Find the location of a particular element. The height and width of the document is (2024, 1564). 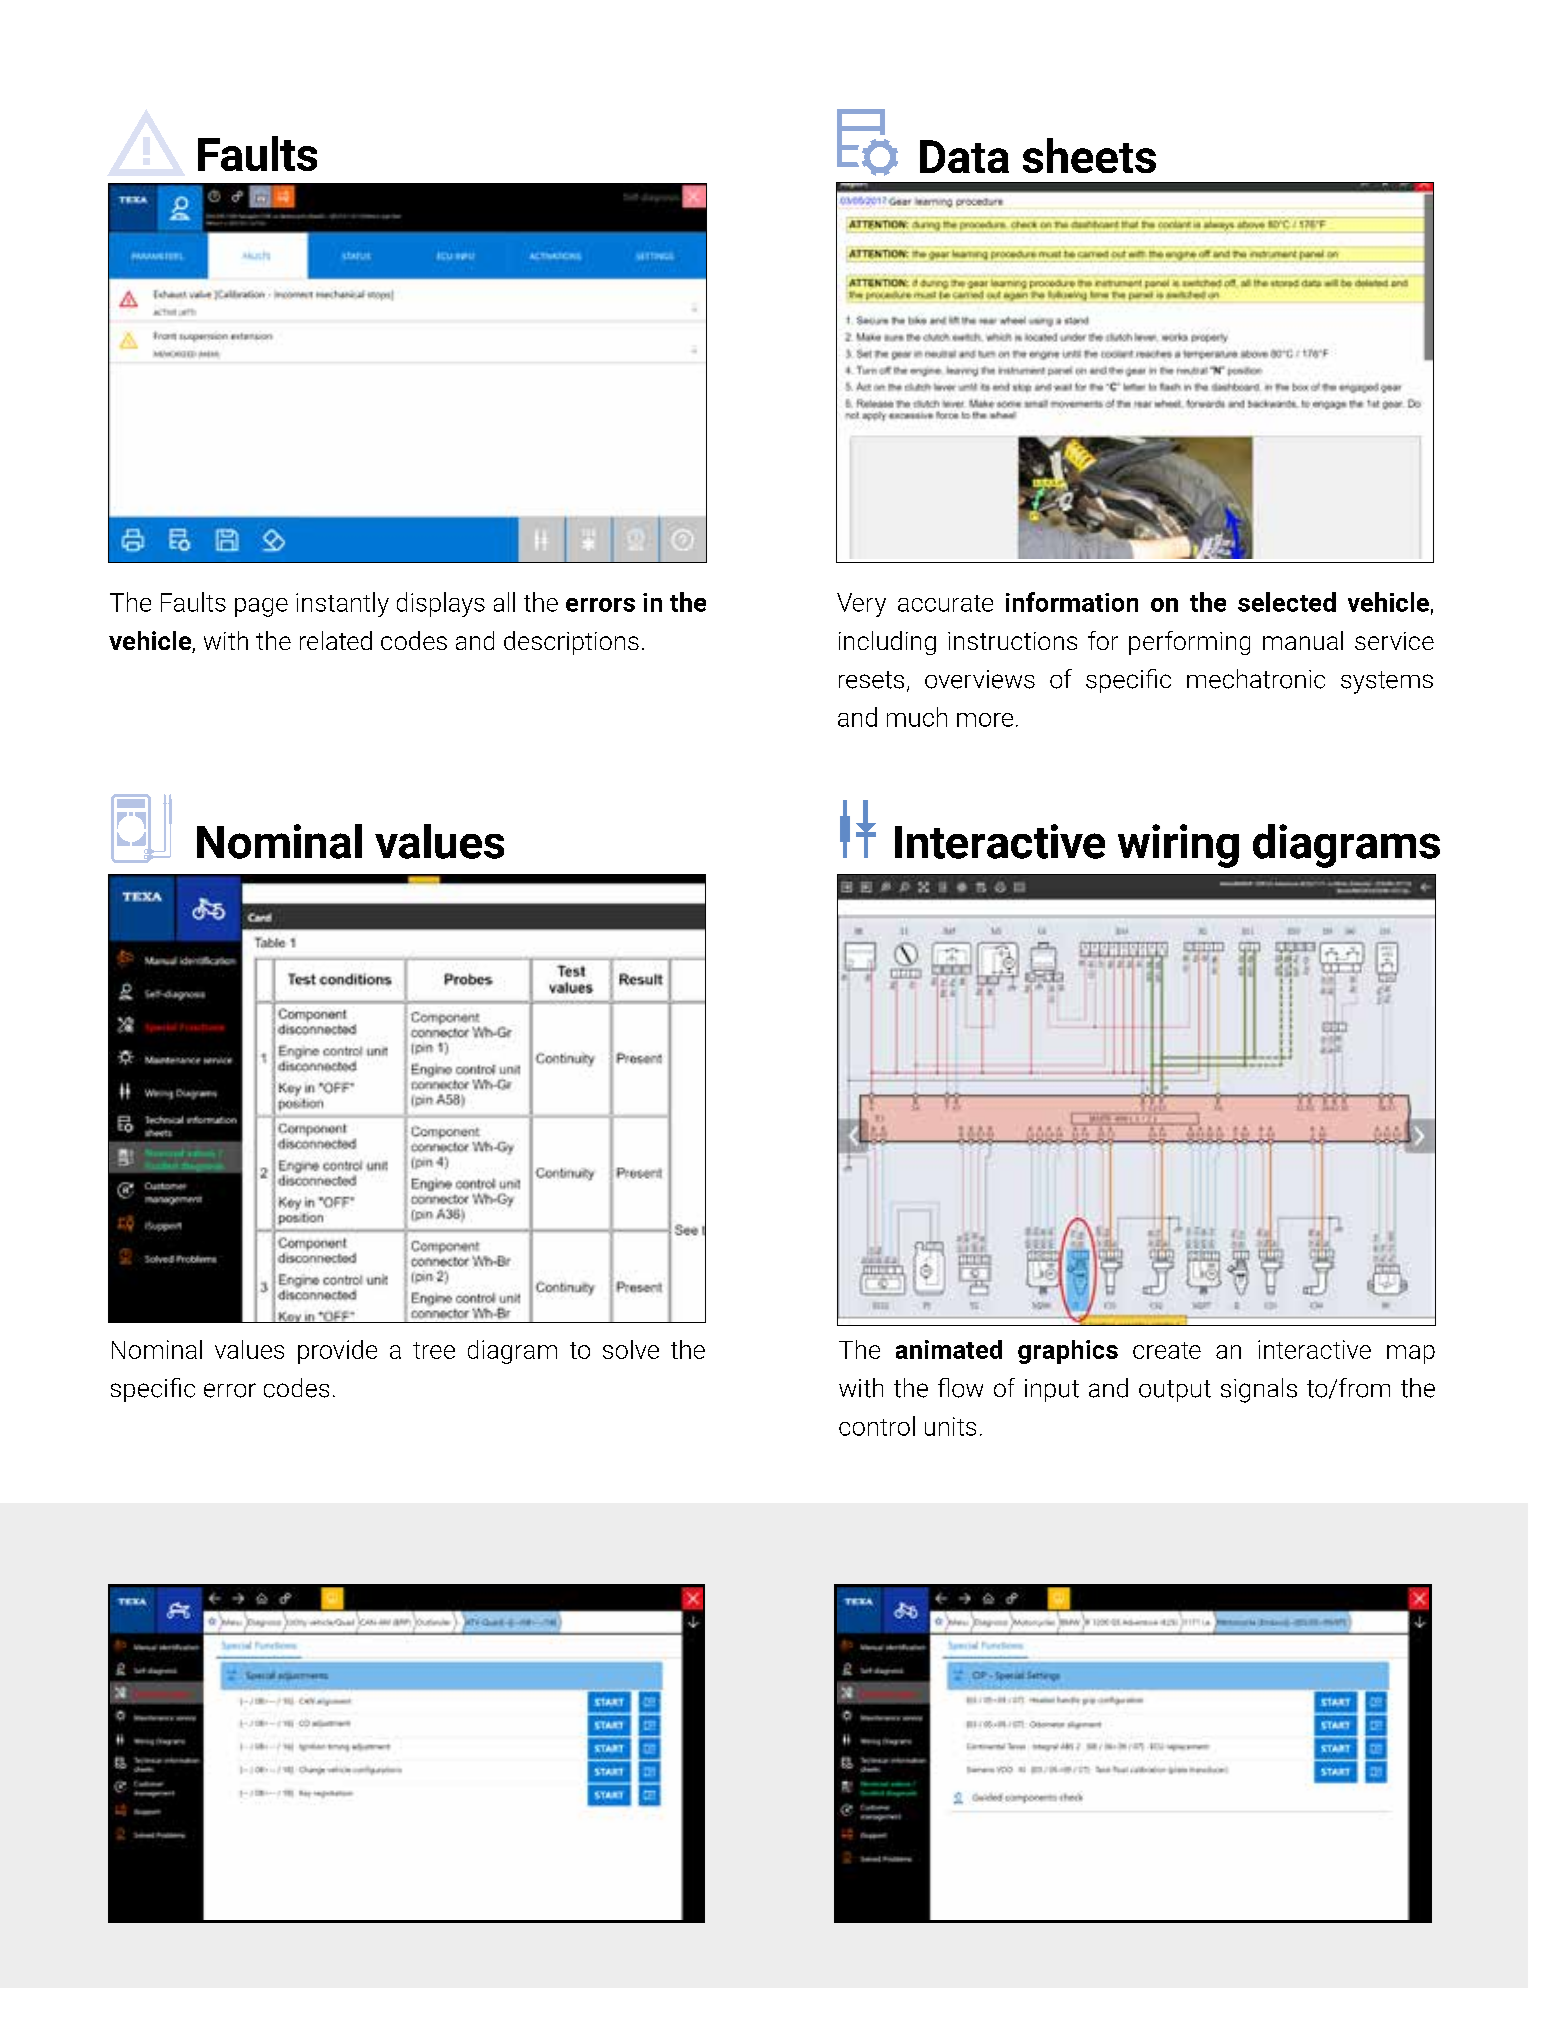

sheets is located at coordinates (1089, 155).
